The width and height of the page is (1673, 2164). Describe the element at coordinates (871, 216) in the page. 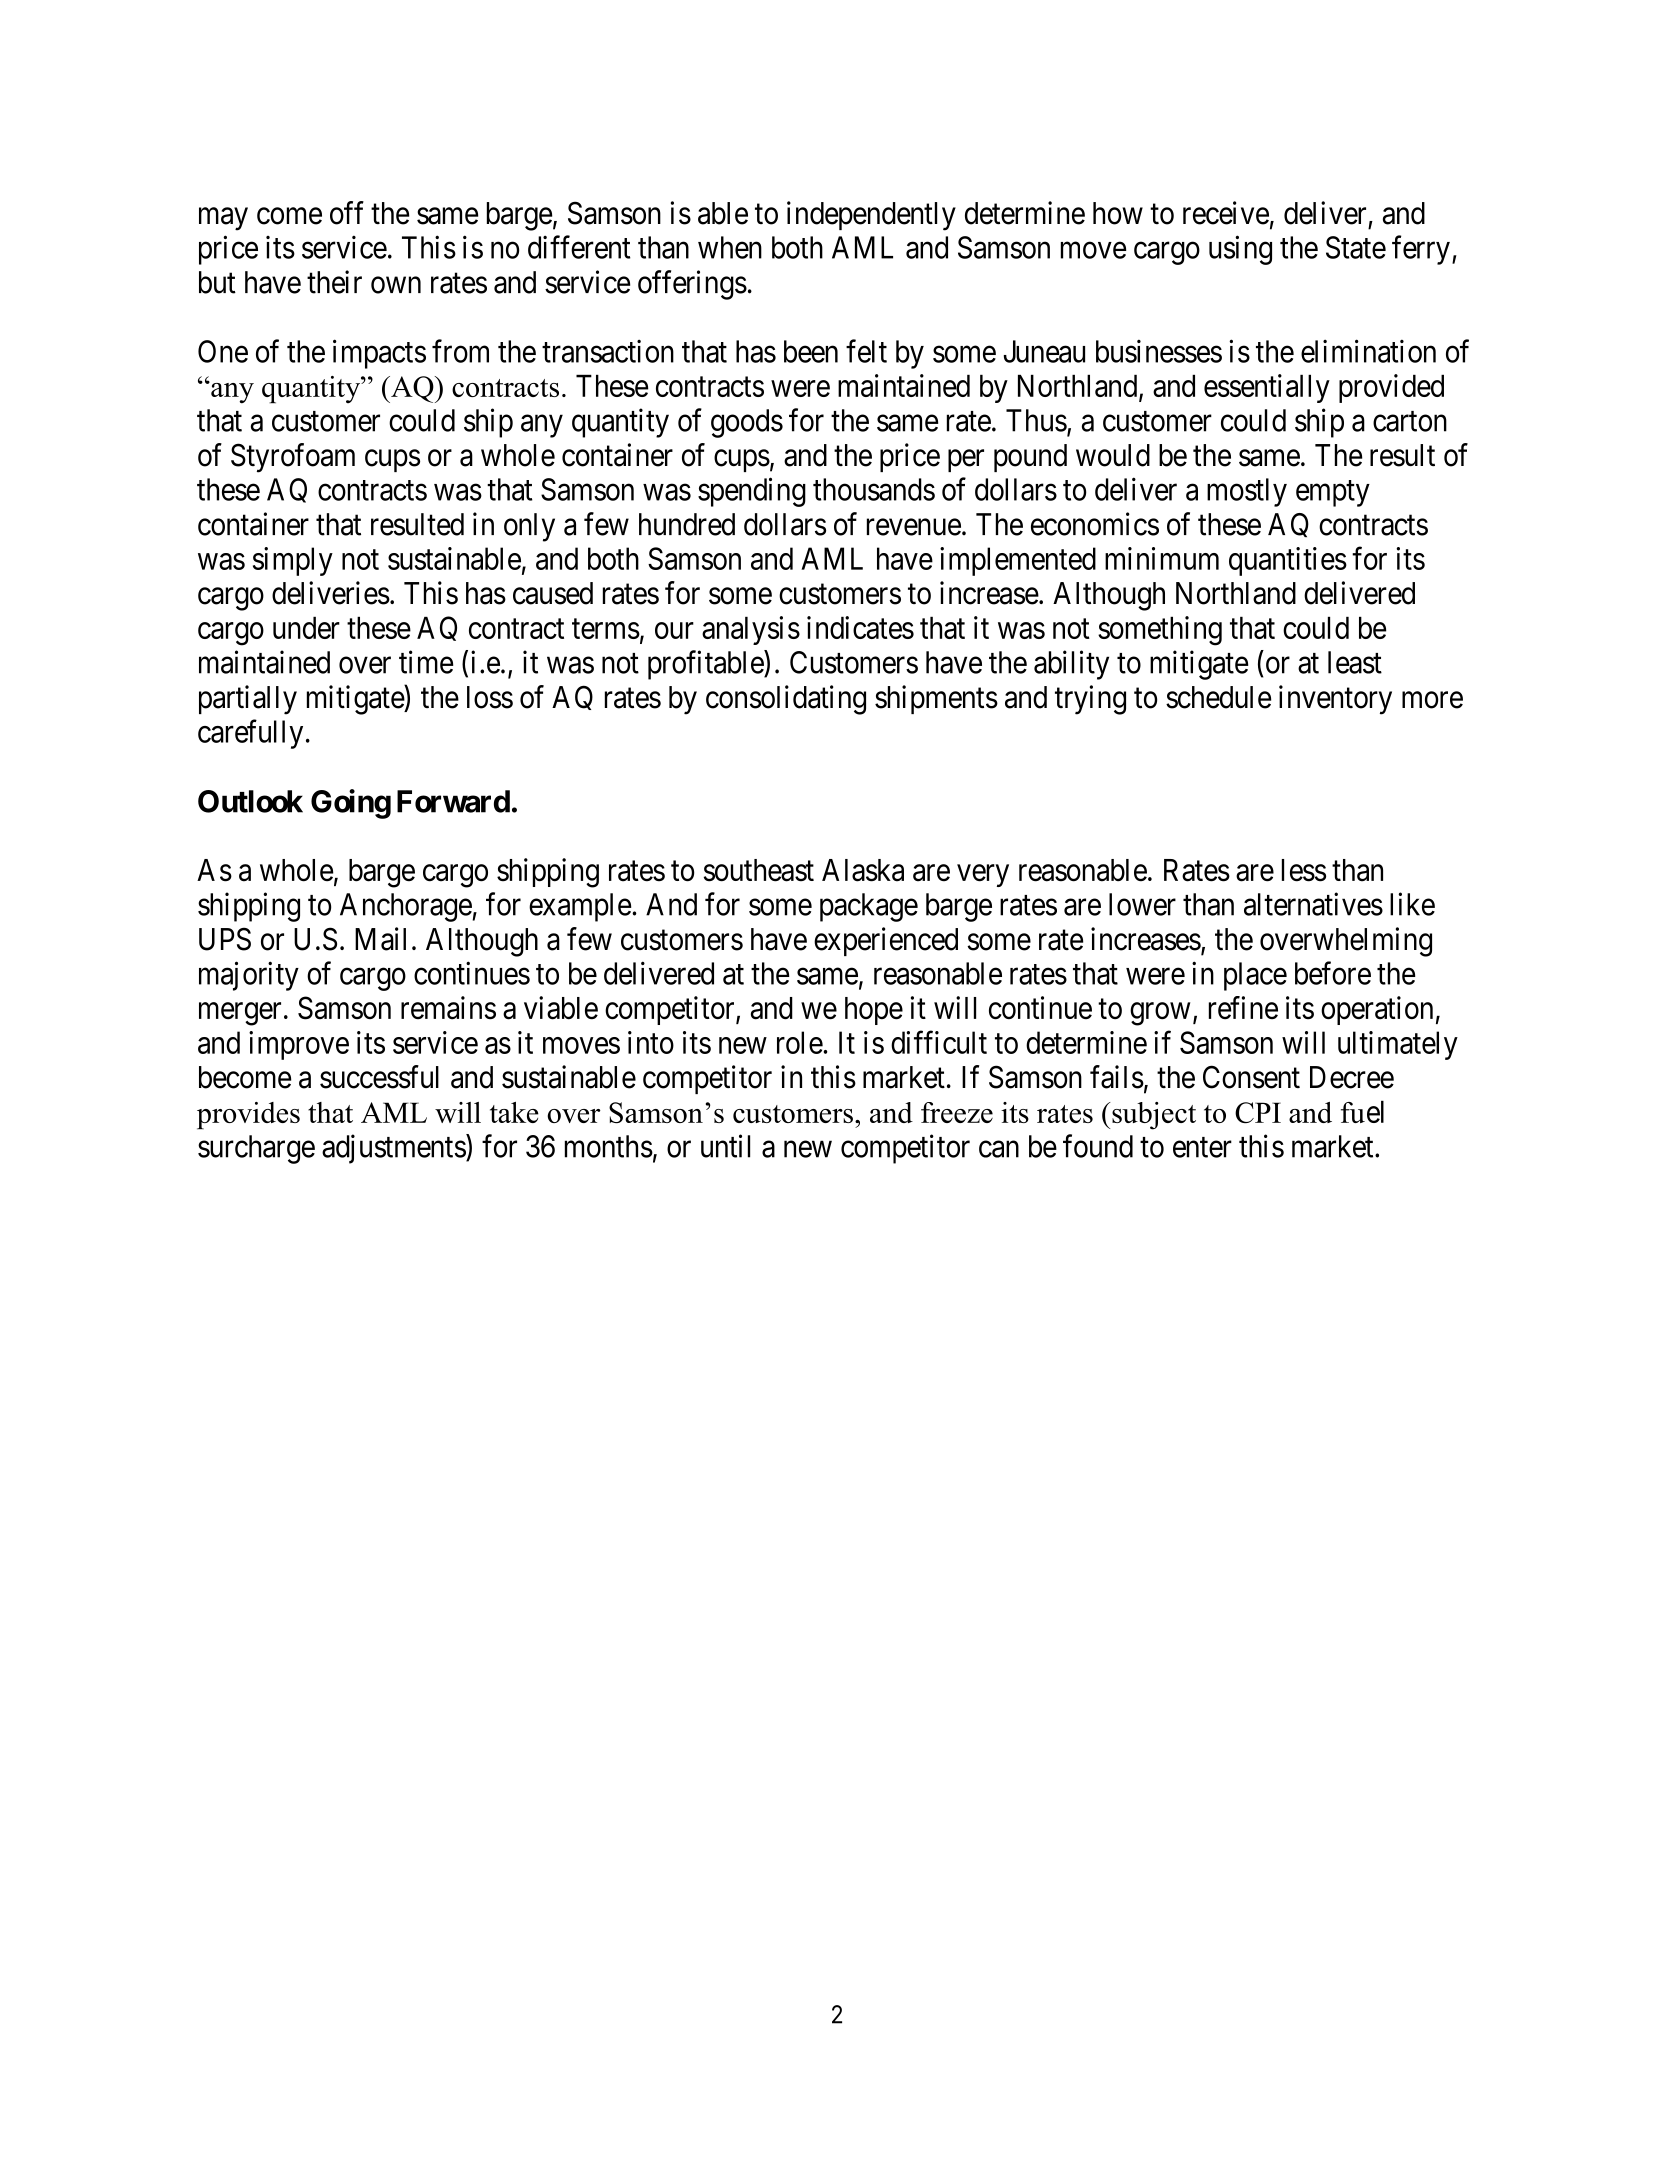

I see `independently` at that location.
